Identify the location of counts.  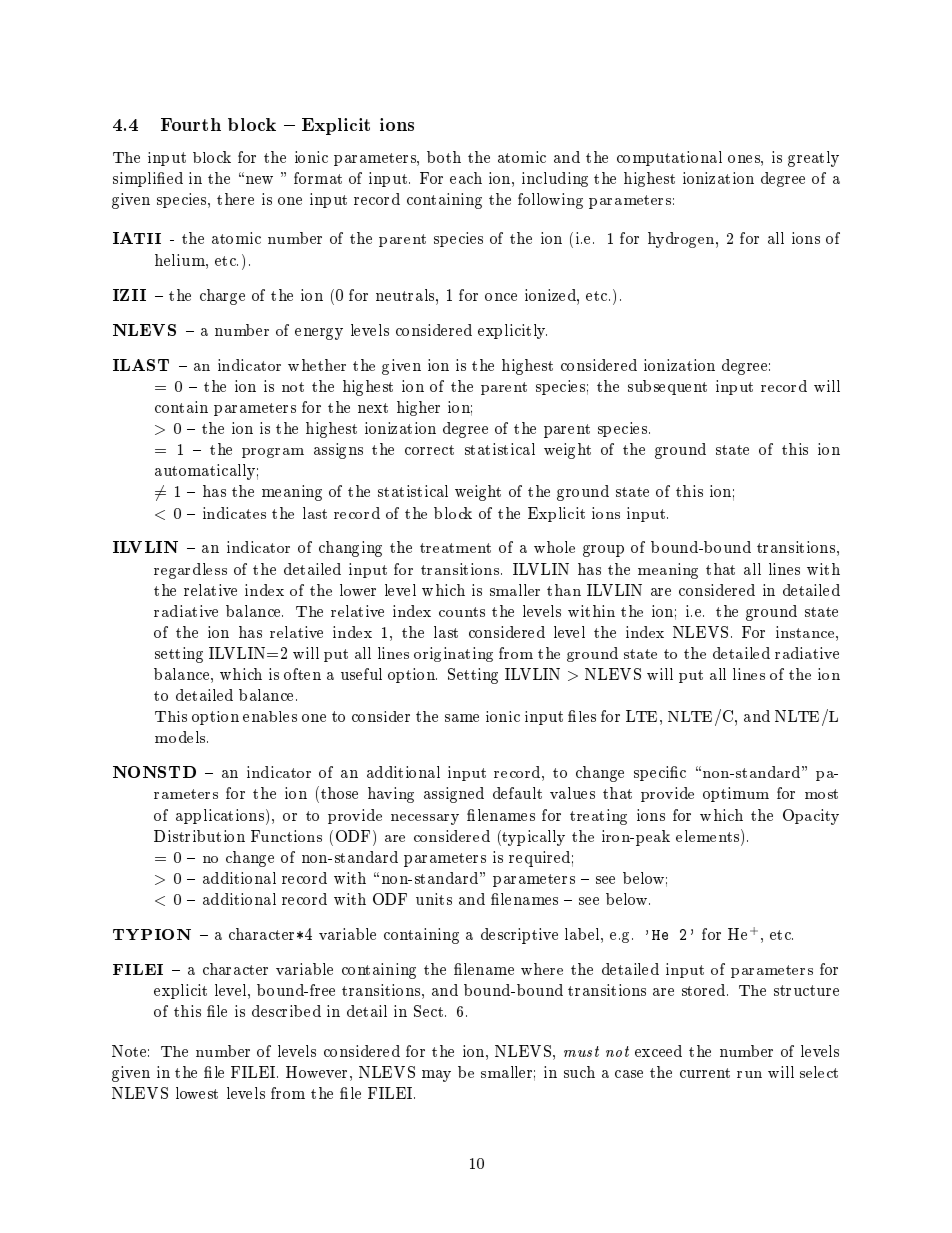
(462, 612).
